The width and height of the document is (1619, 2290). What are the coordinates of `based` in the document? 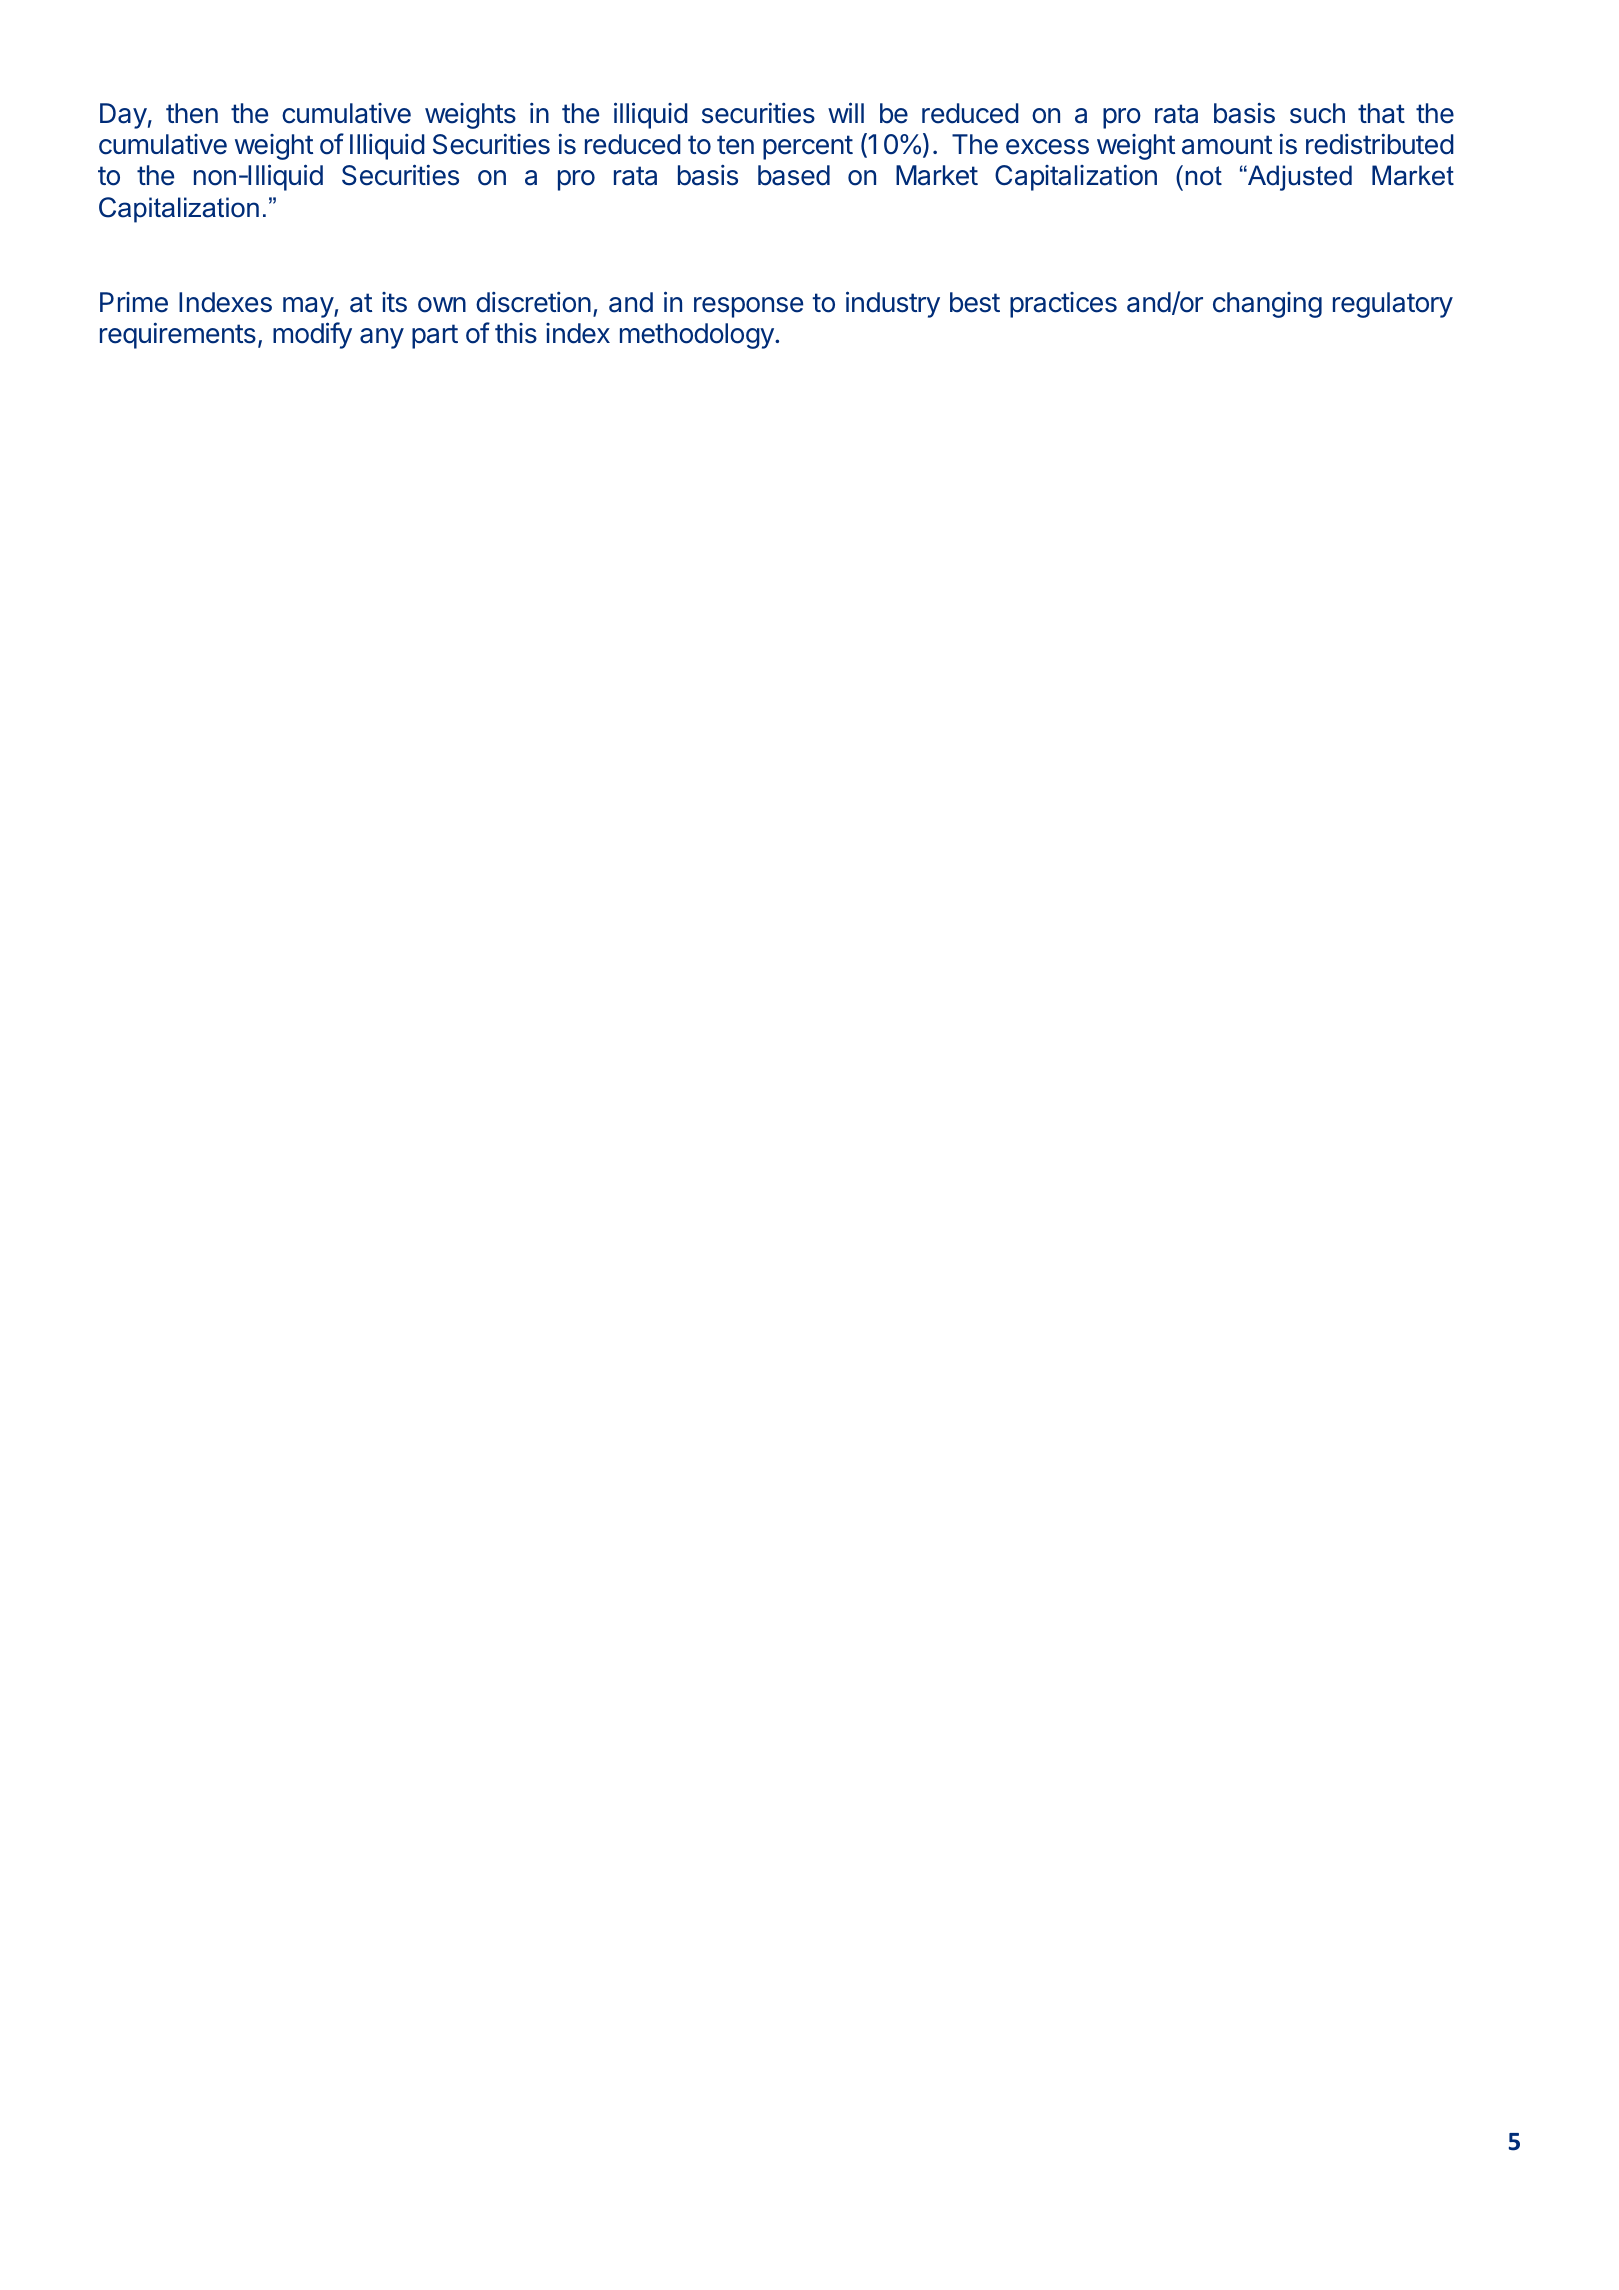 It's located at (794, 175).
